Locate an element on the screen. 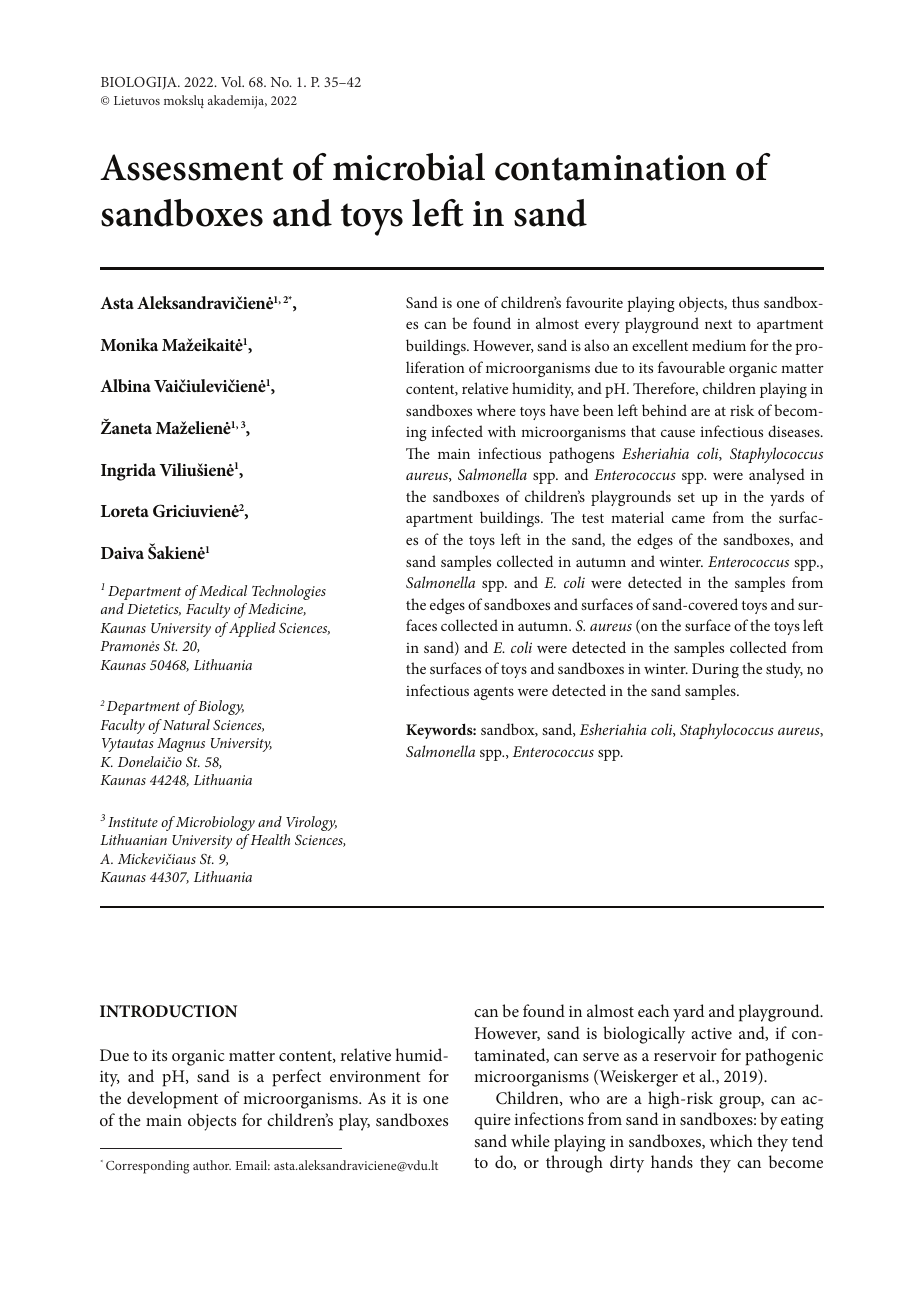 The image size is (924, 1294). microbial is located at coordinates (409, 167).
